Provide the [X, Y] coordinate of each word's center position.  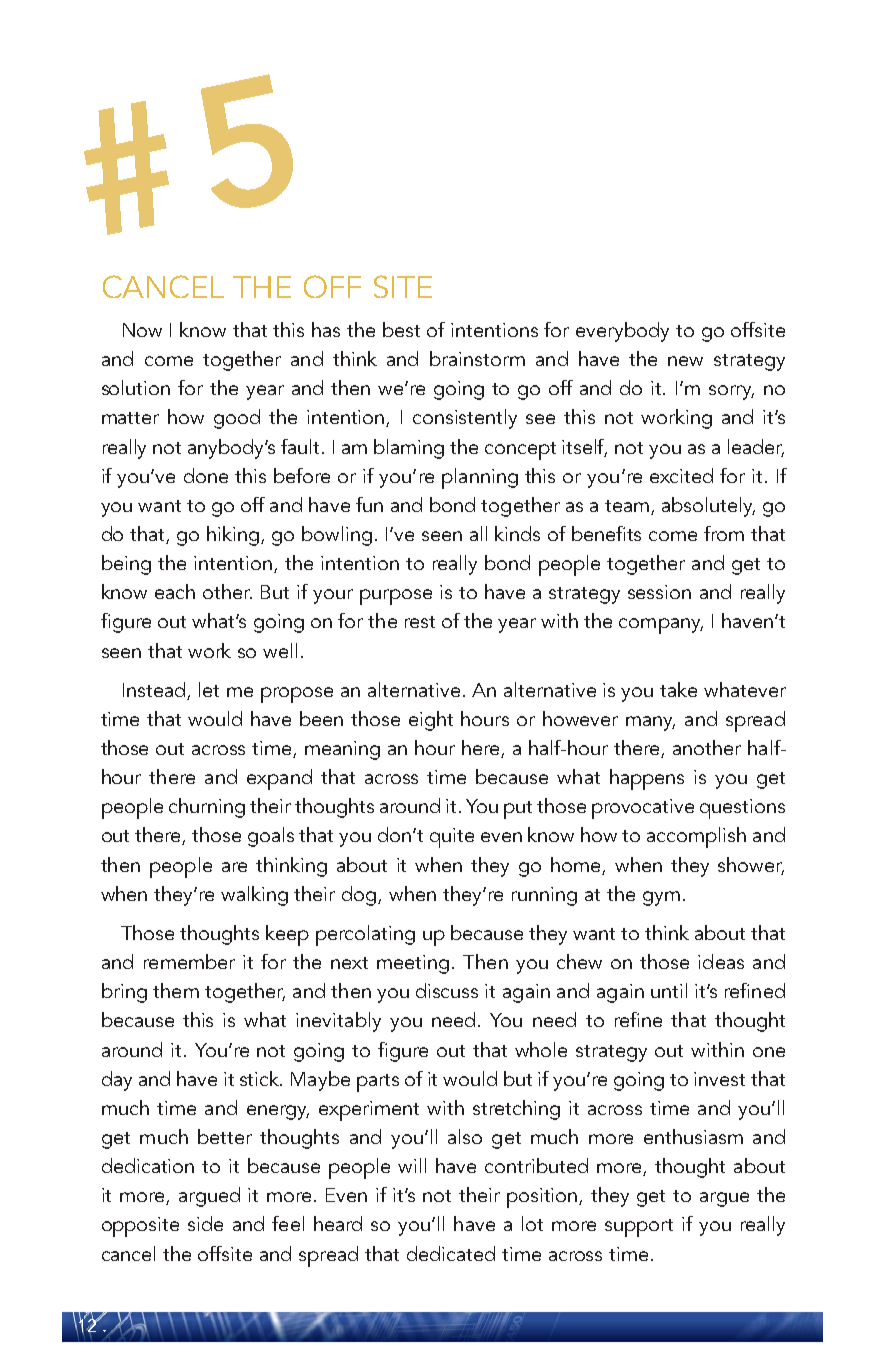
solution [136, 387]
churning [207, 808]
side [205, 1223]
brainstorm [477, 358]
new [685, 361]
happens [647, 779]
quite [452, 838]
